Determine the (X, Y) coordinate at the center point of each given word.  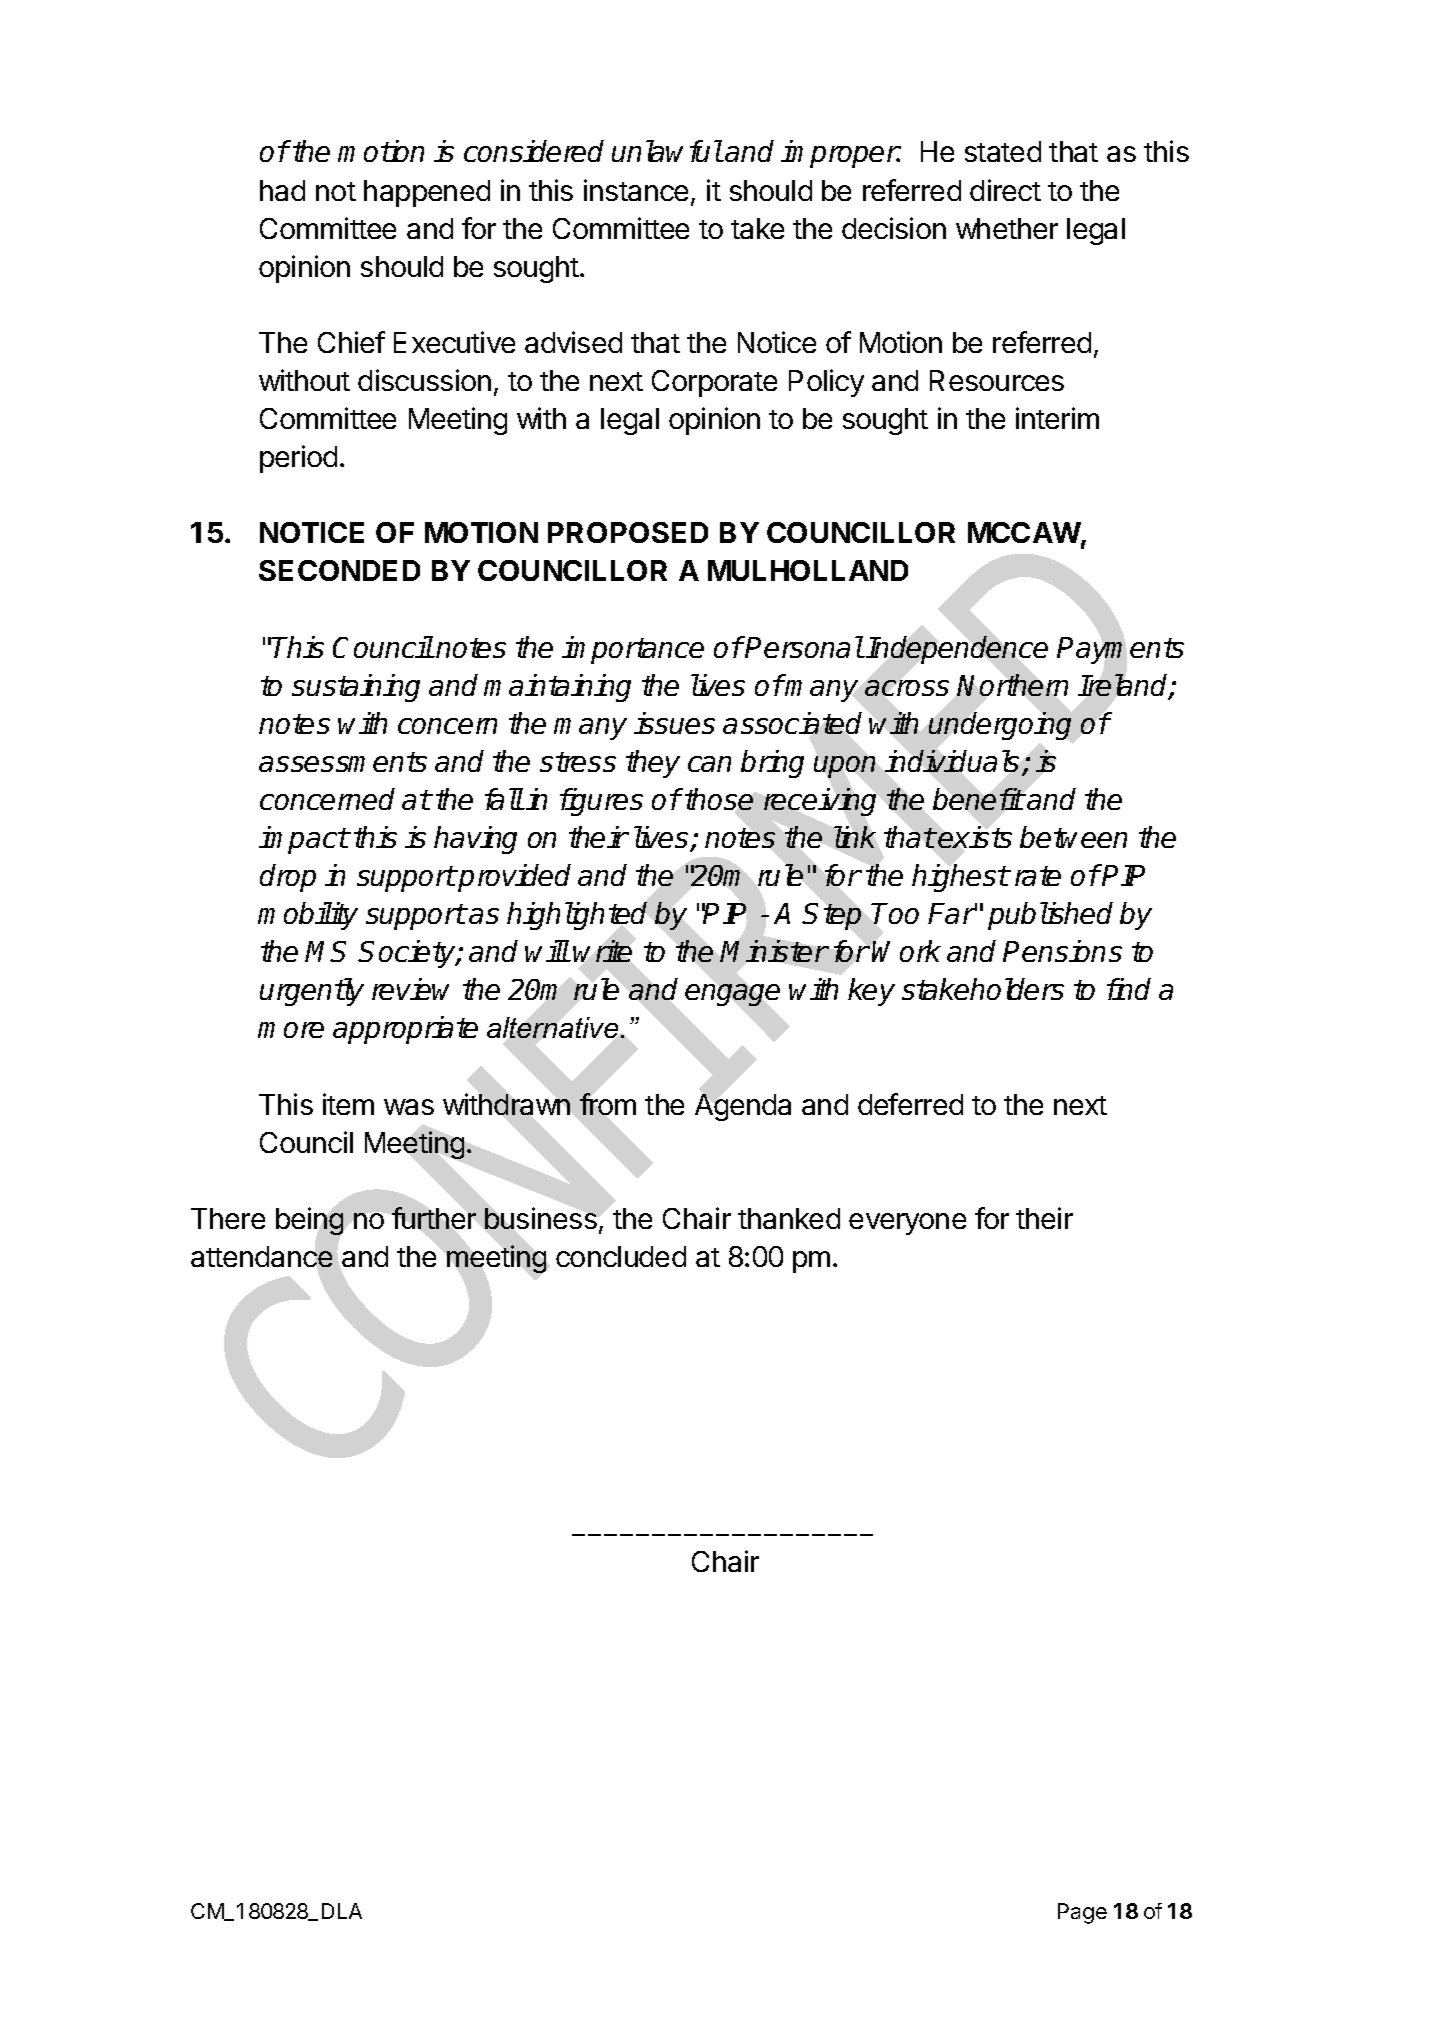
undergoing (1000, 726)
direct (1005, 190)
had (282, 190)
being (309, 1221)
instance (636, 190)
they (653, 764)
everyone (907, 1224)
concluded (621, 1256)
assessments (343, 762)
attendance (261, 1256)
